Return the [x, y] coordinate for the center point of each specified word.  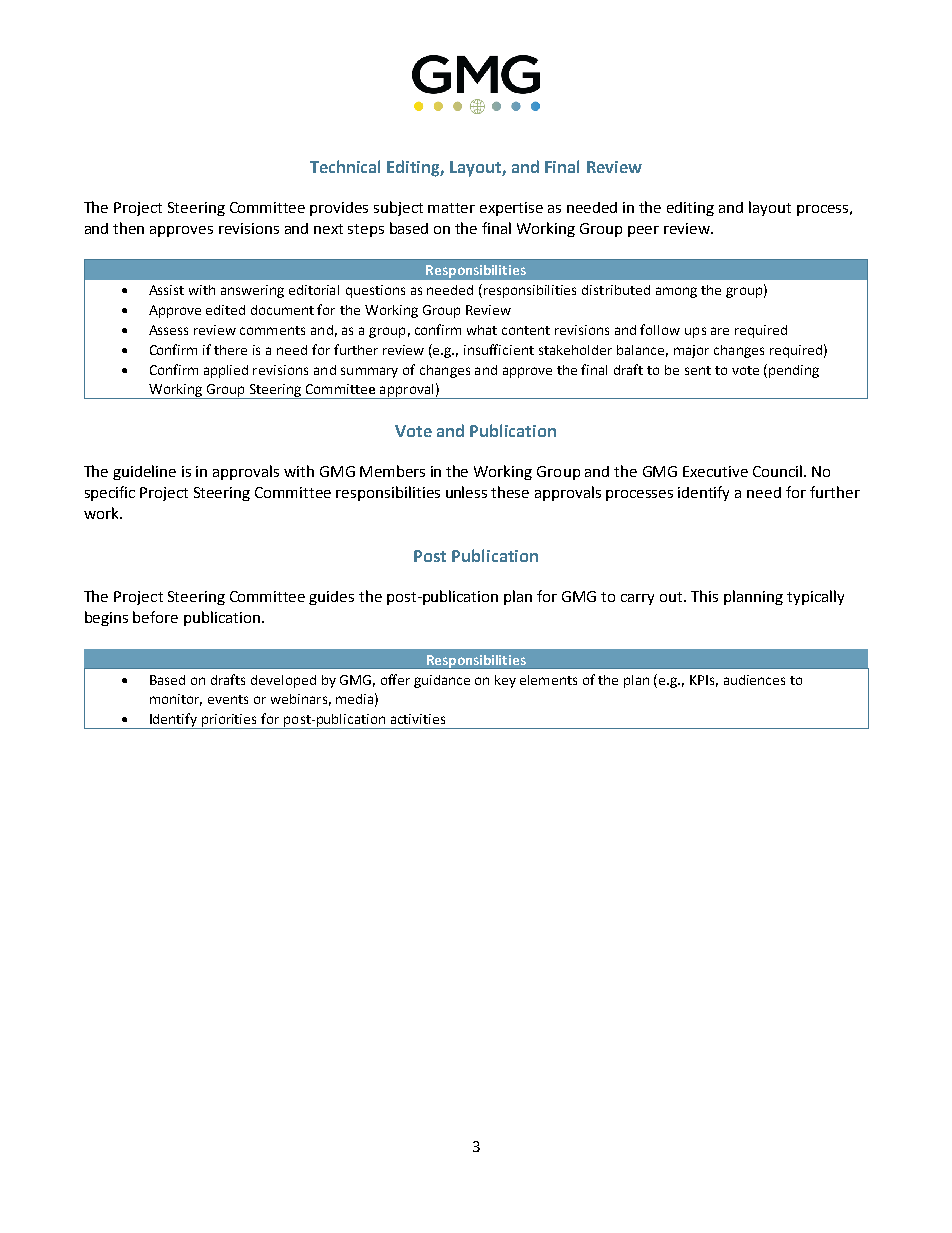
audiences [754, 680]
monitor [176, 700]
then [128, 228]
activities [418, 719]
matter [451, 208]
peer [643, 231]
